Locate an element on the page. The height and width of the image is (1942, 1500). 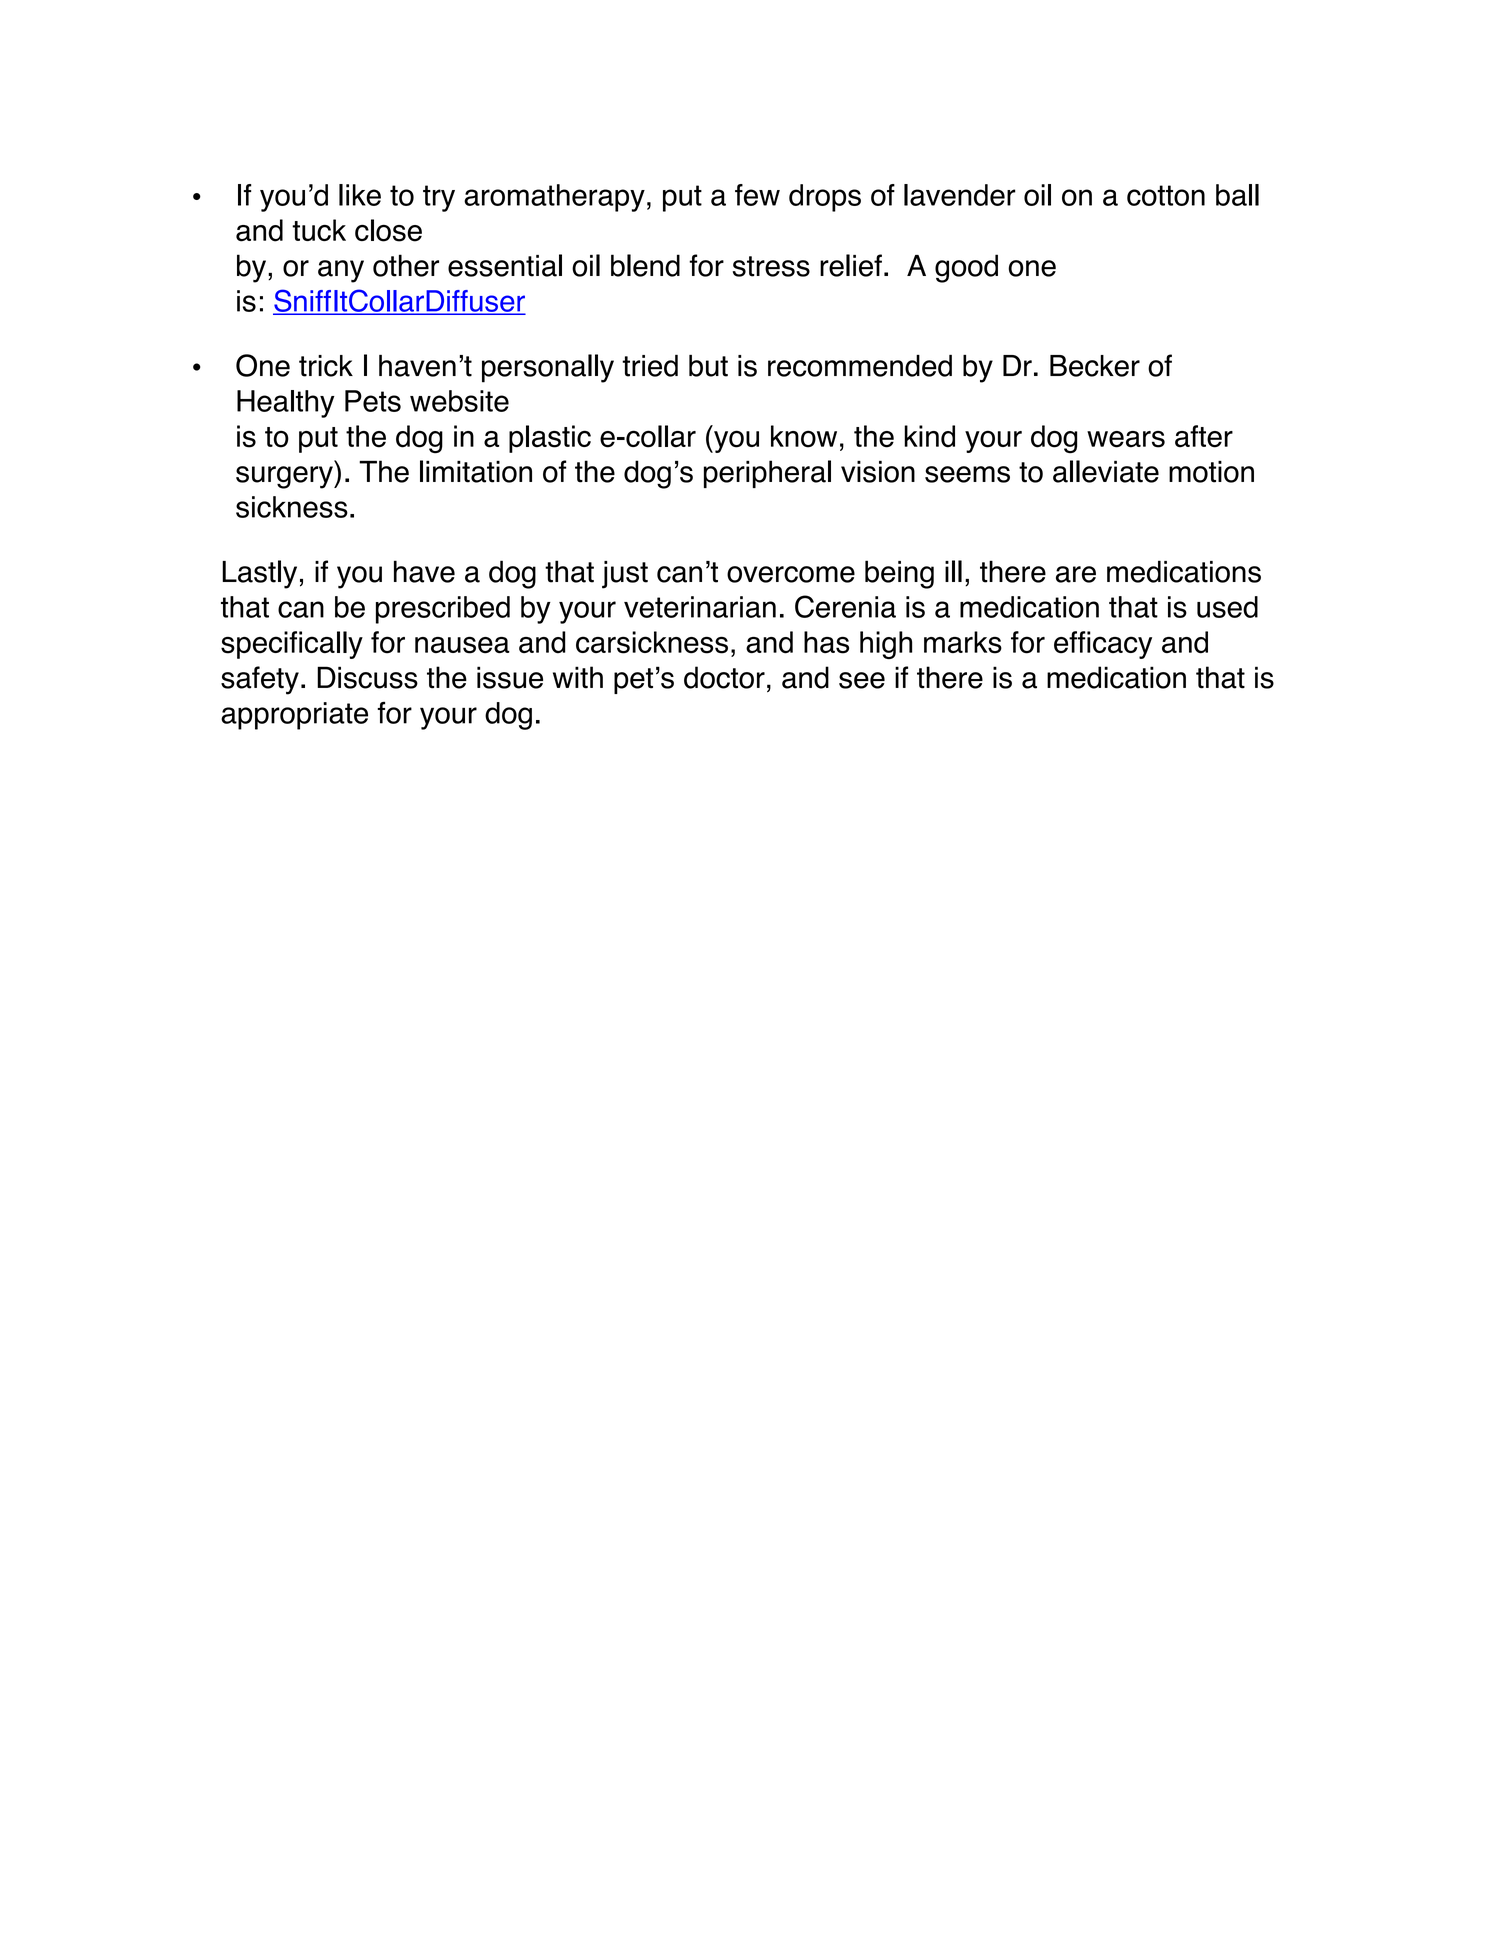
few is located at coordinates (757, 195).
